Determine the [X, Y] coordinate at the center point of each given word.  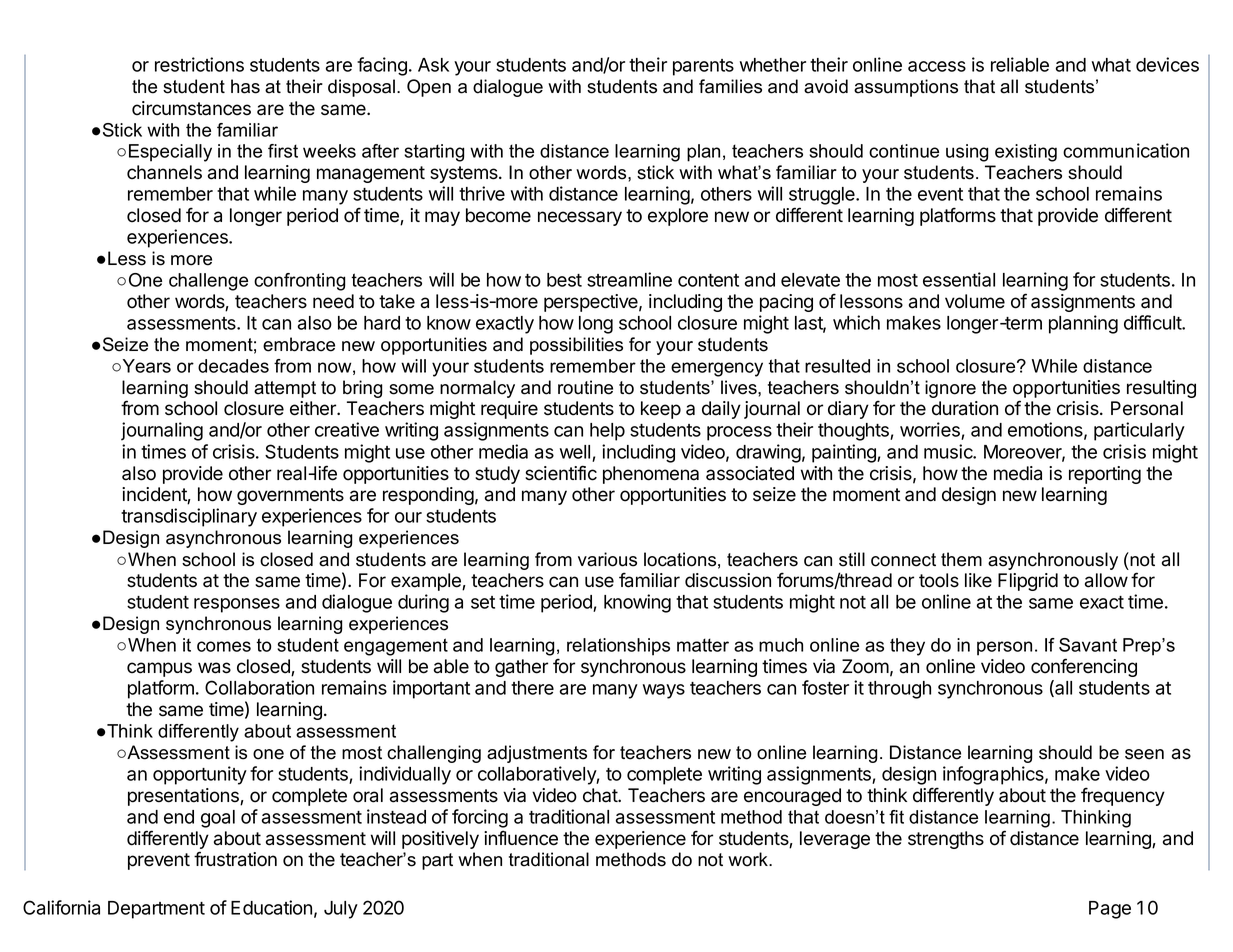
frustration [235, 859]
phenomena [651, 475]
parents [703, 67]
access [937, 66]
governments [290, 496]
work [749, 859]
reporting [1105, 475]
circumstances [191, 108]
